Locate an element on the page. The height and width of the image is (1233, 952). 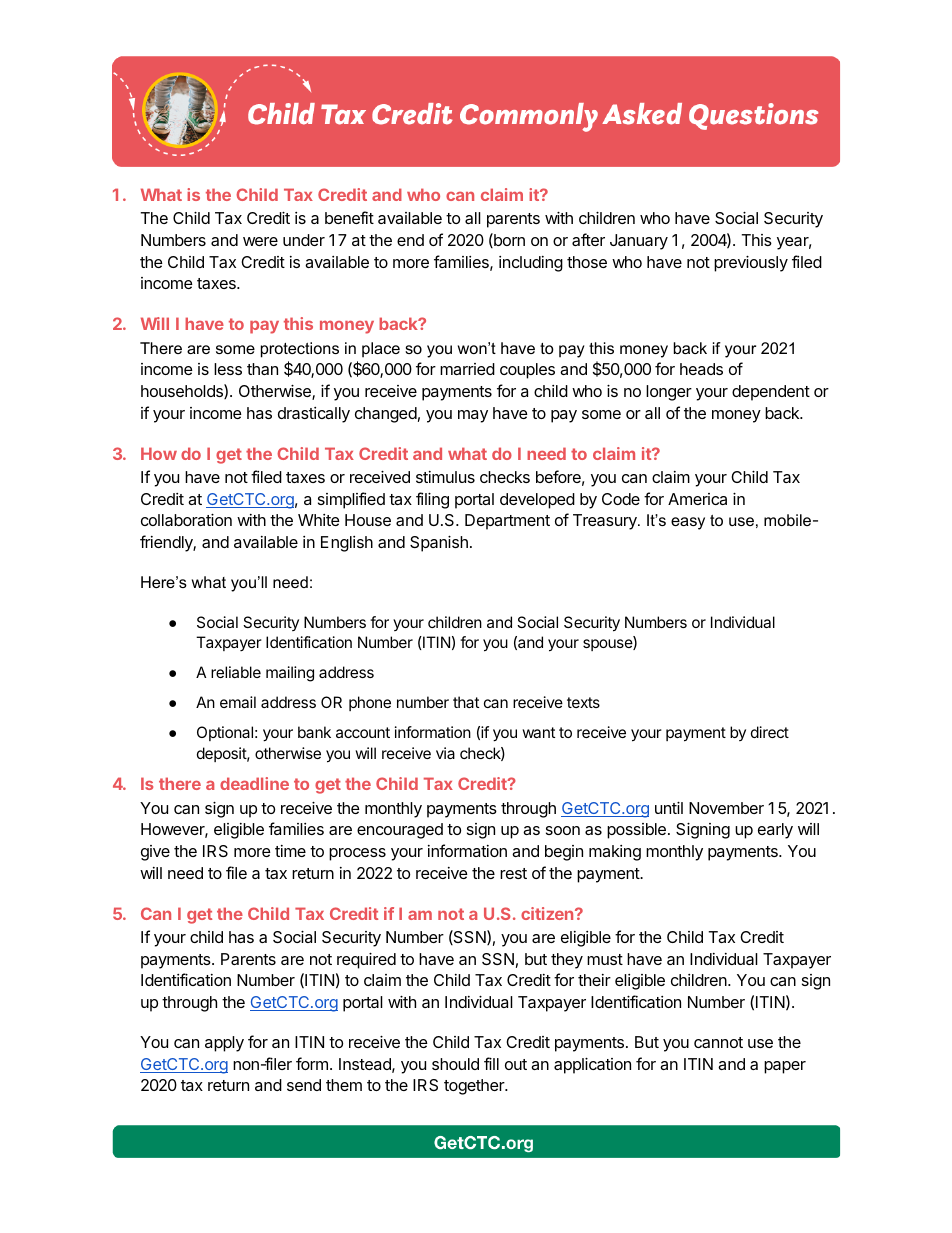
time is located at coordinates (290, 851).
